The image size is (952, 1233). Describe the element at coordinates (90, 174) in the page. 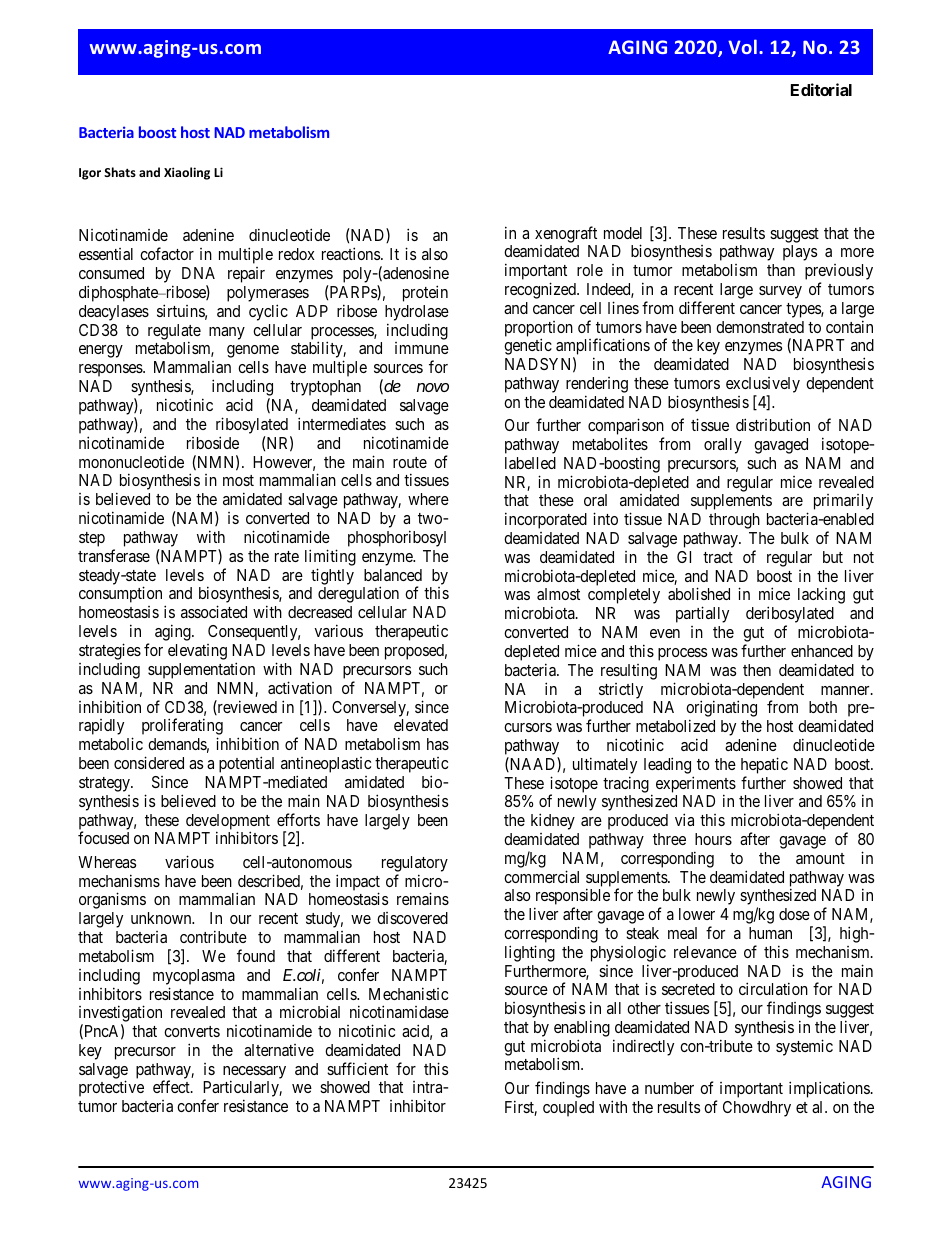

I see `Igor` at that location.
